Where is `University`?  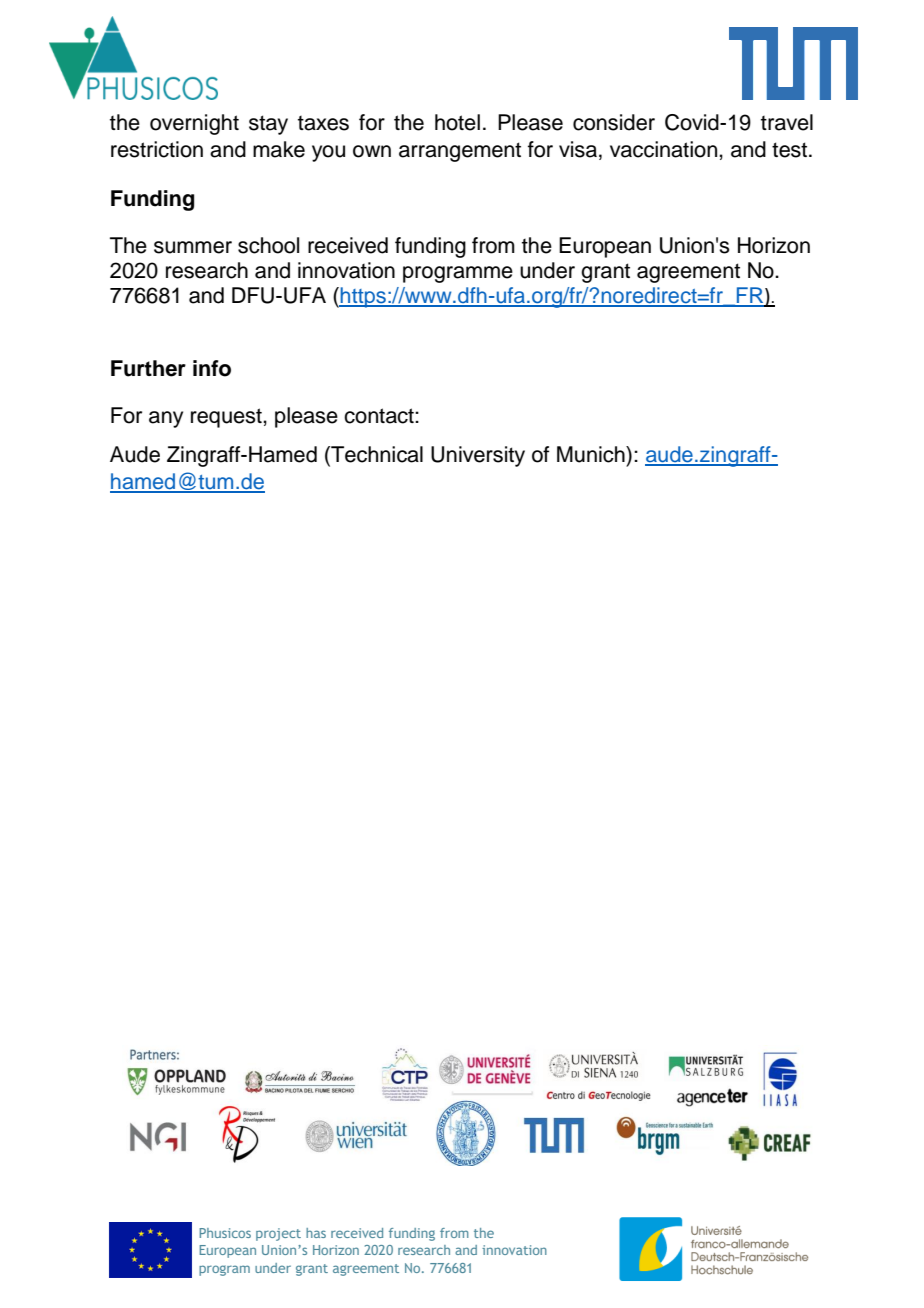
University is located at coordinates (478, 456).
